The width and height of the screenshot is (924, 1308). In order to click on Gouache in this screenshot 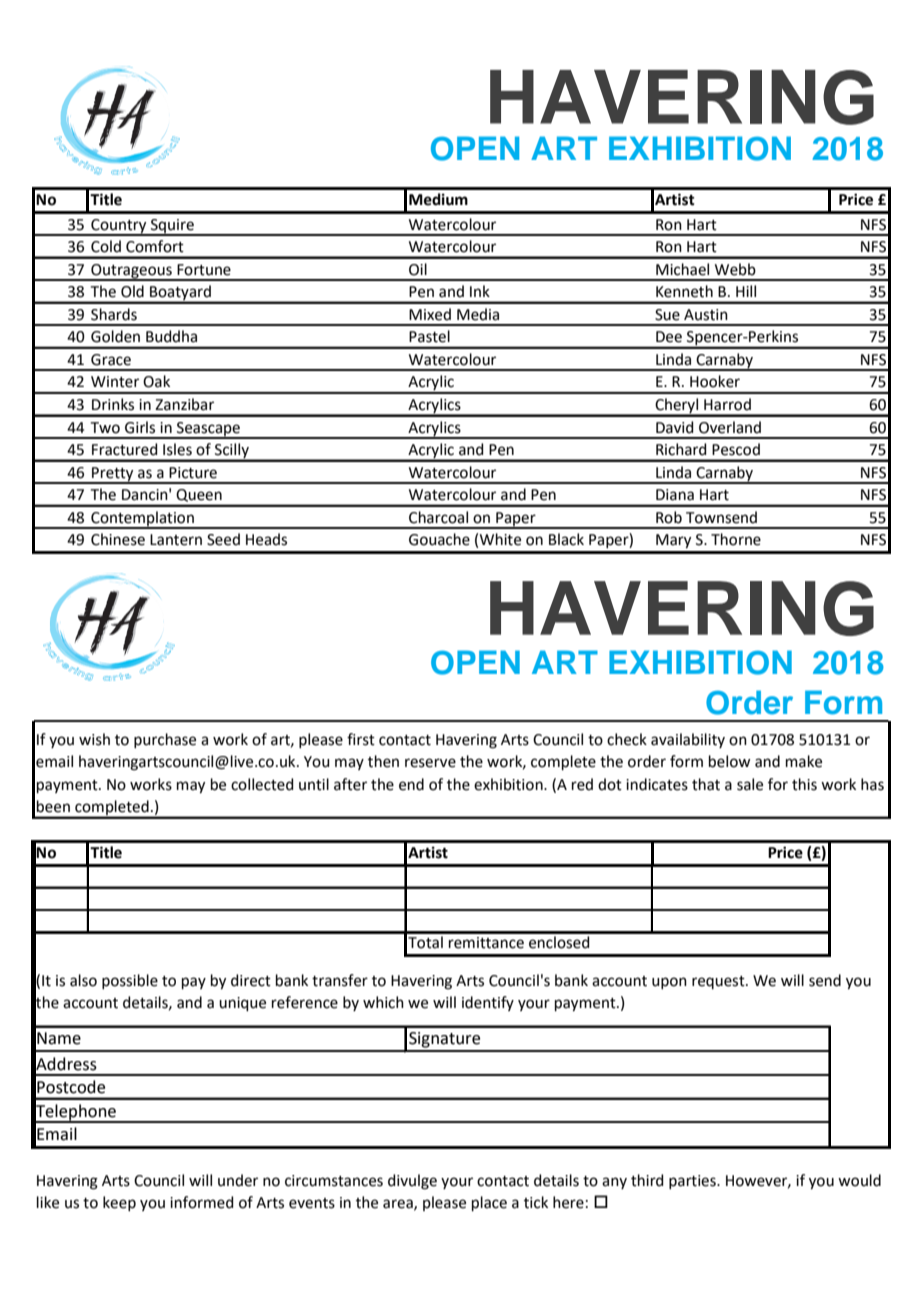, I will do `click(439, 539)`.
